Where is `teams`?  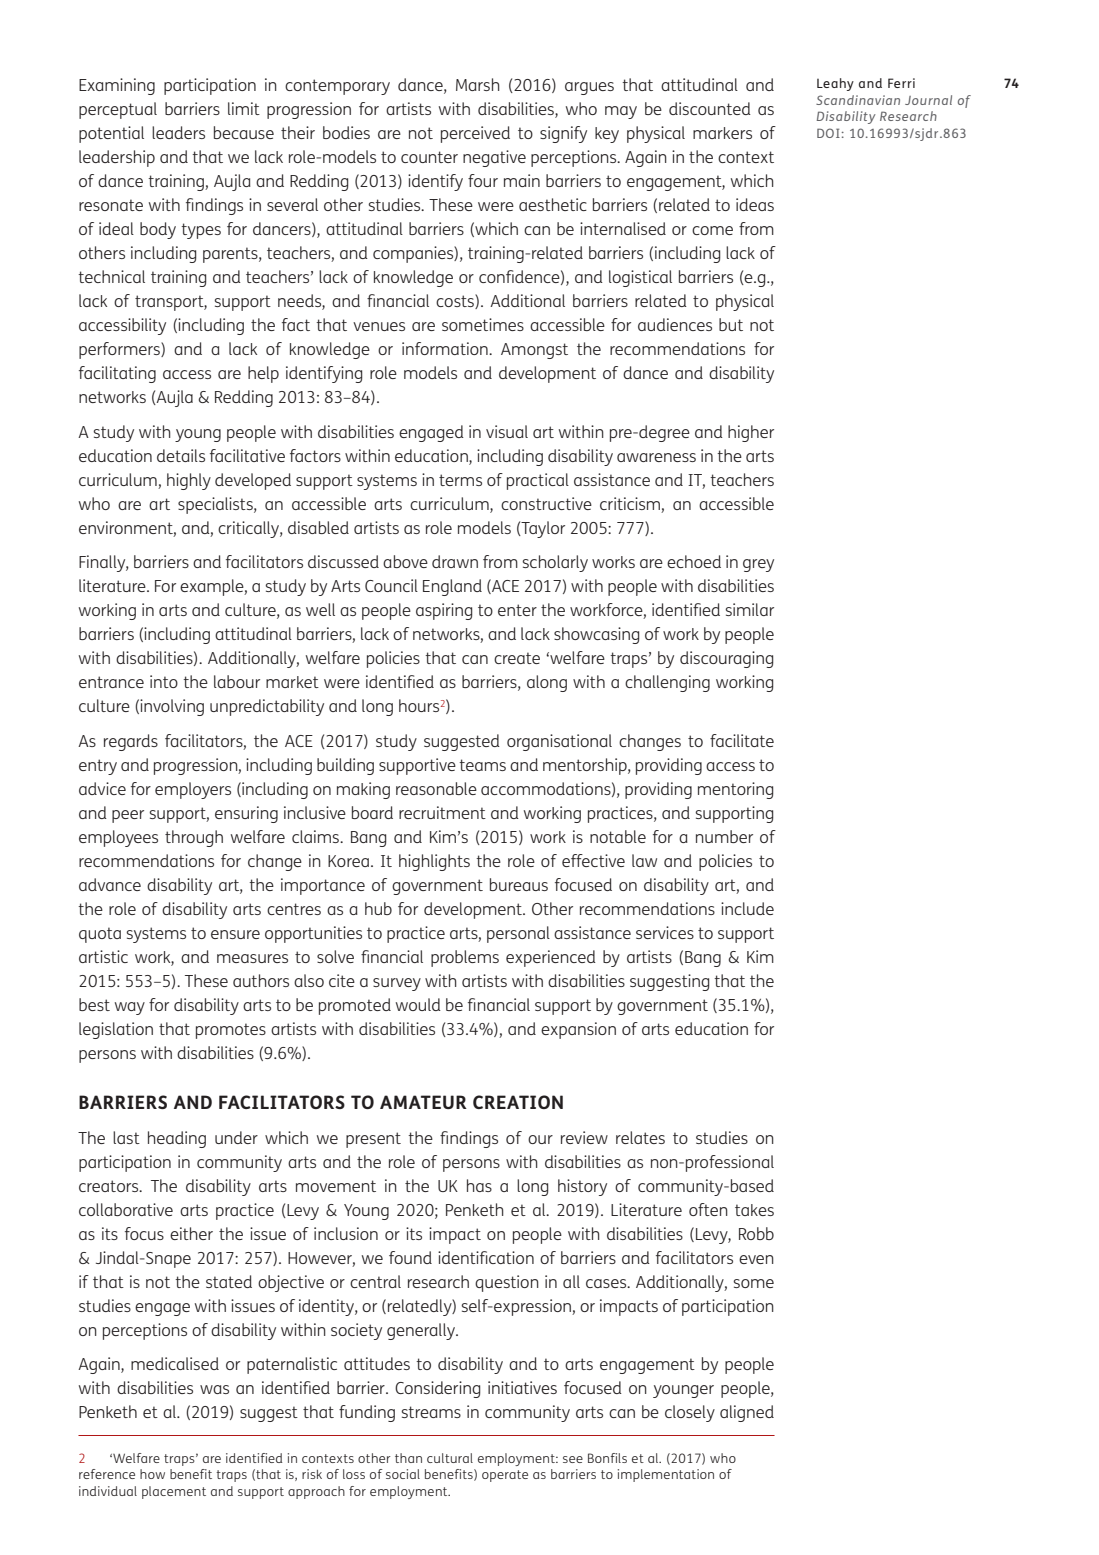 teams is located at coordinates (482, 765).
